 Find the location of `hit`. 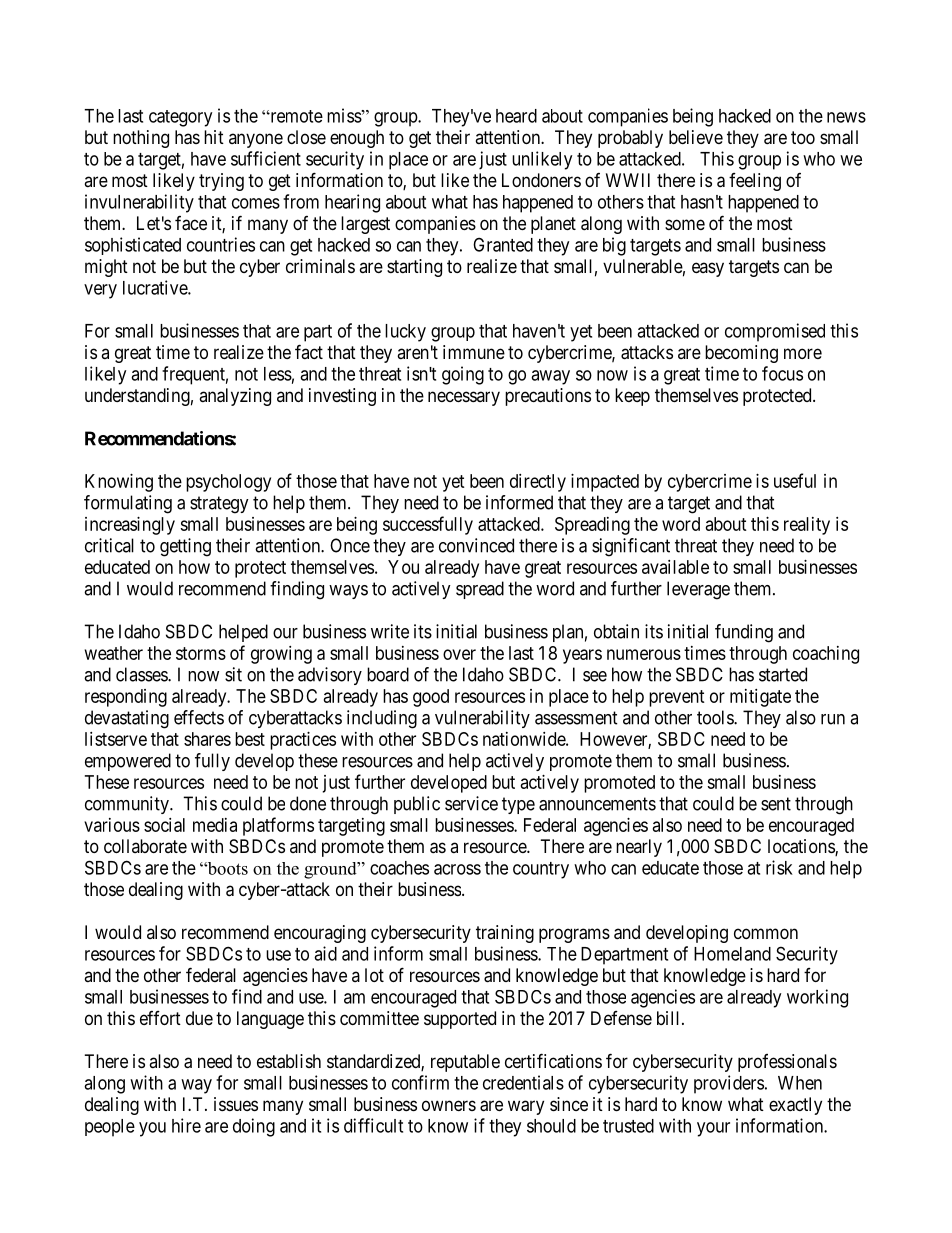

hit is located at coordinates (214, 137).
